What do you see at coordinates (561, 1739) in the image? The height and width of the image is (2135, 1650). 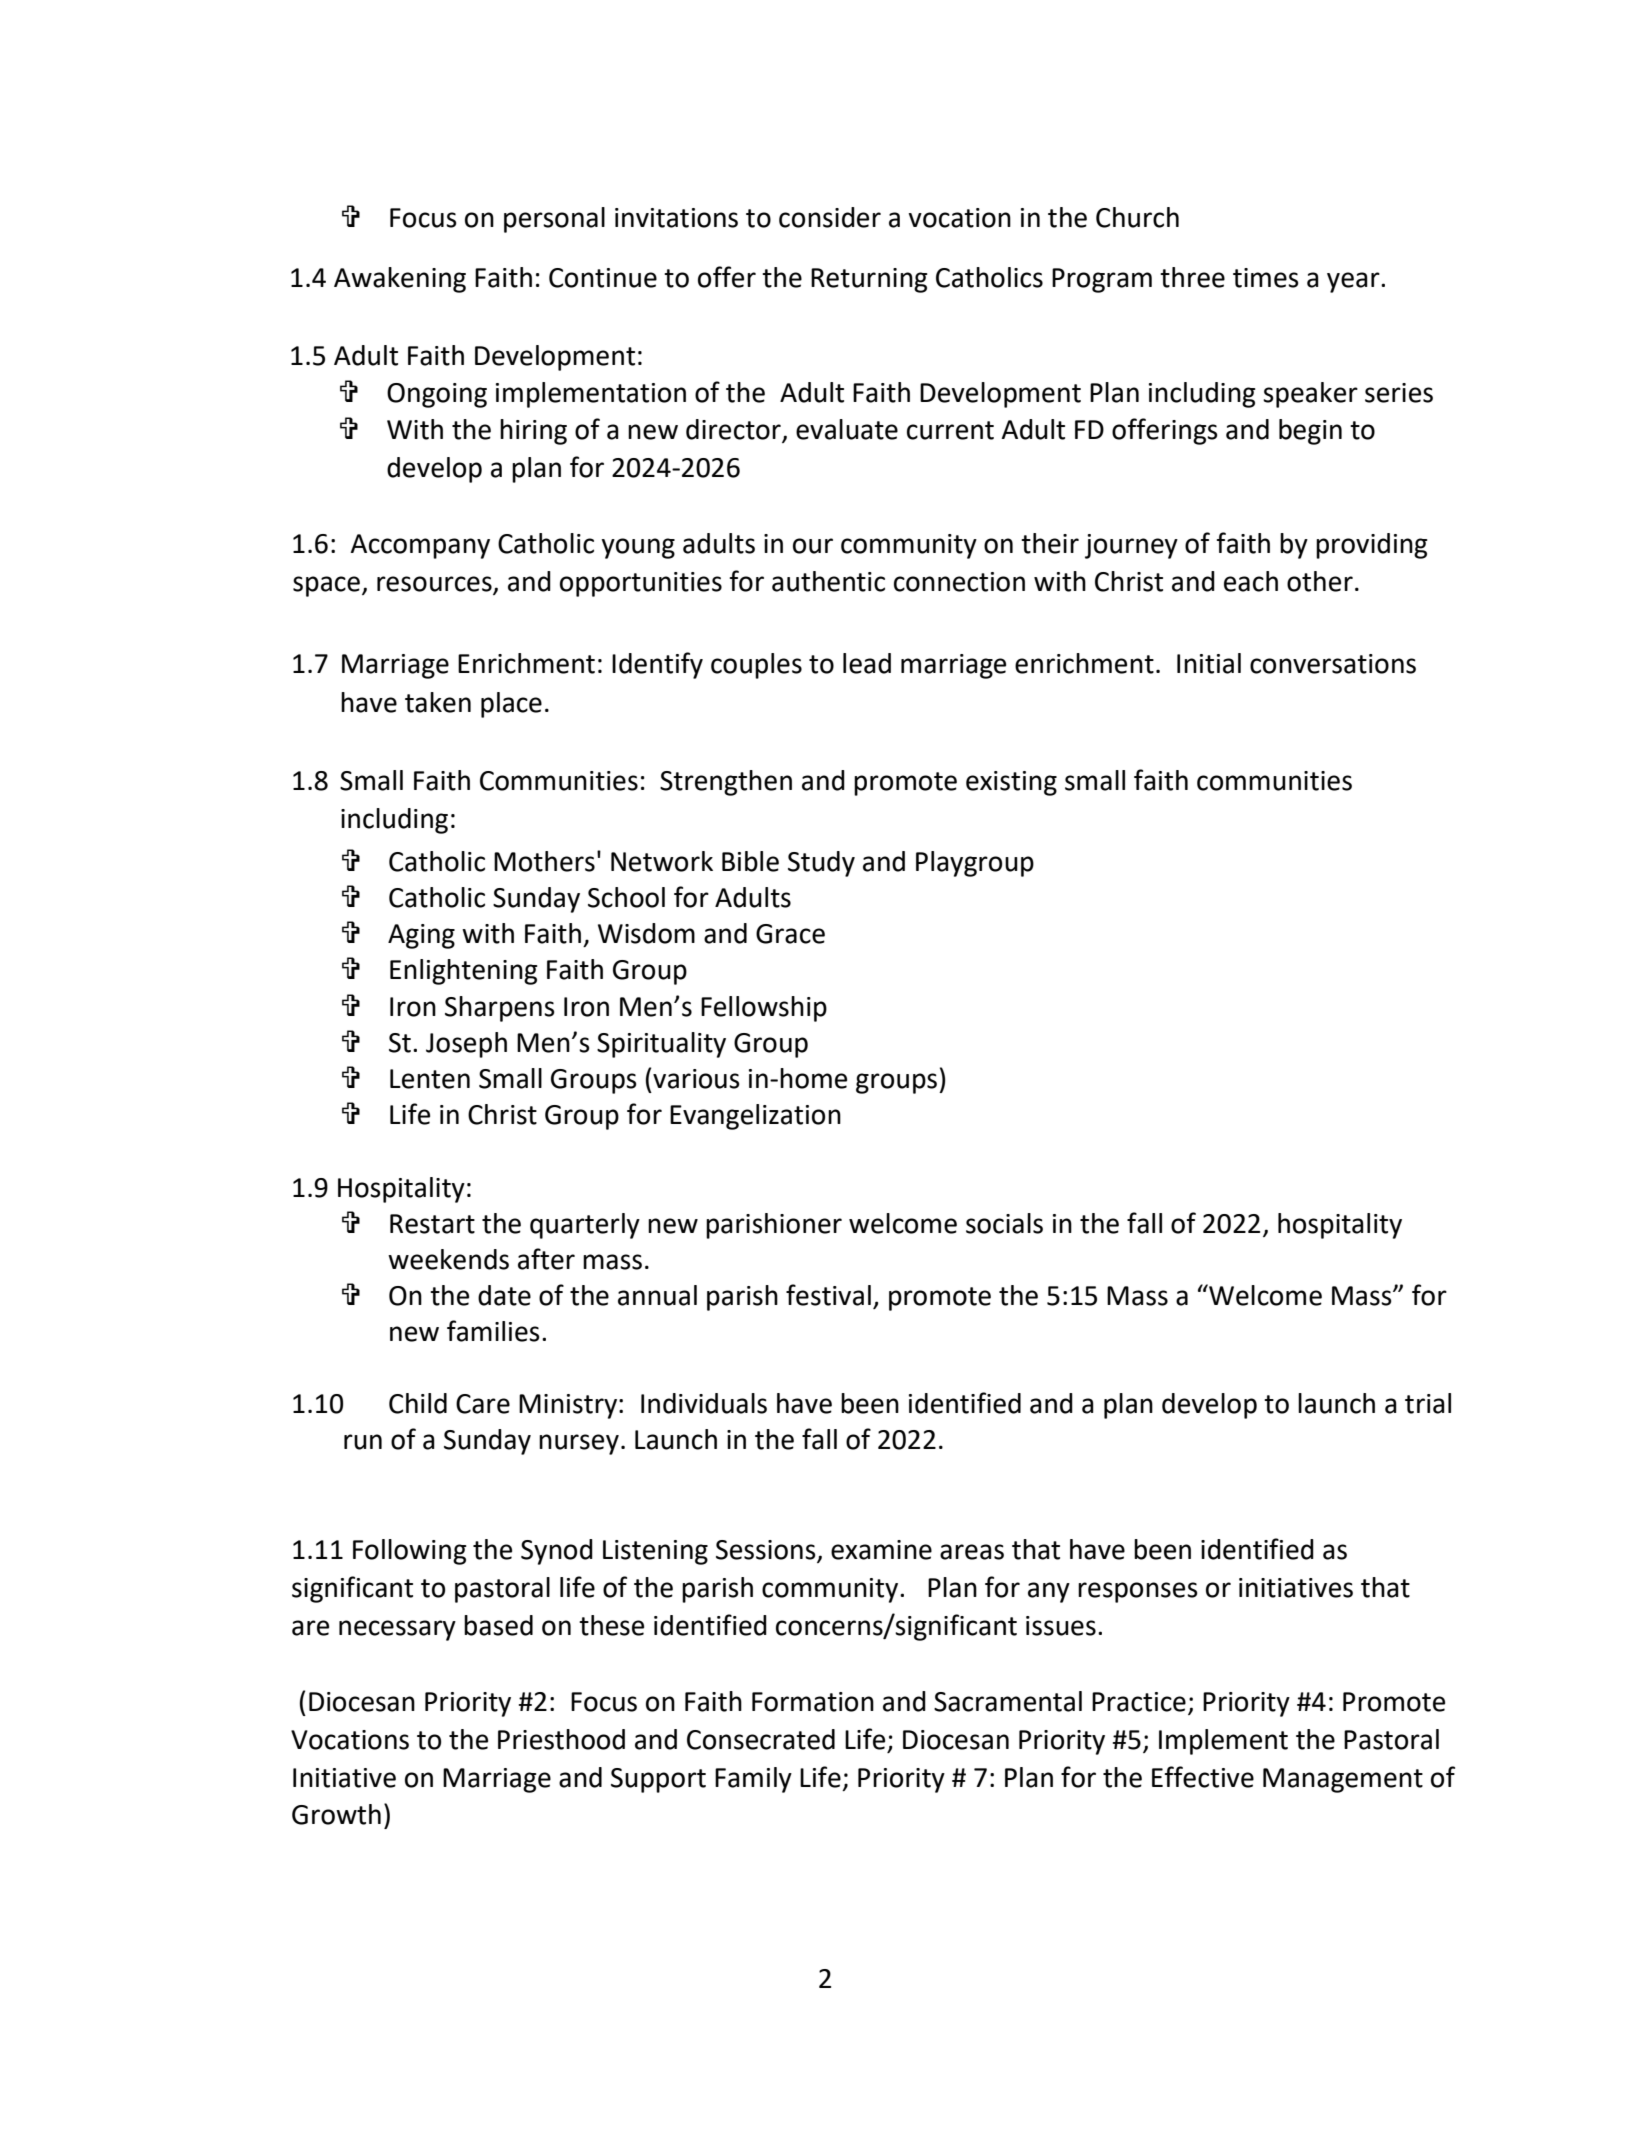 I see `Priesthood` at bounding box center [561, 1739].
